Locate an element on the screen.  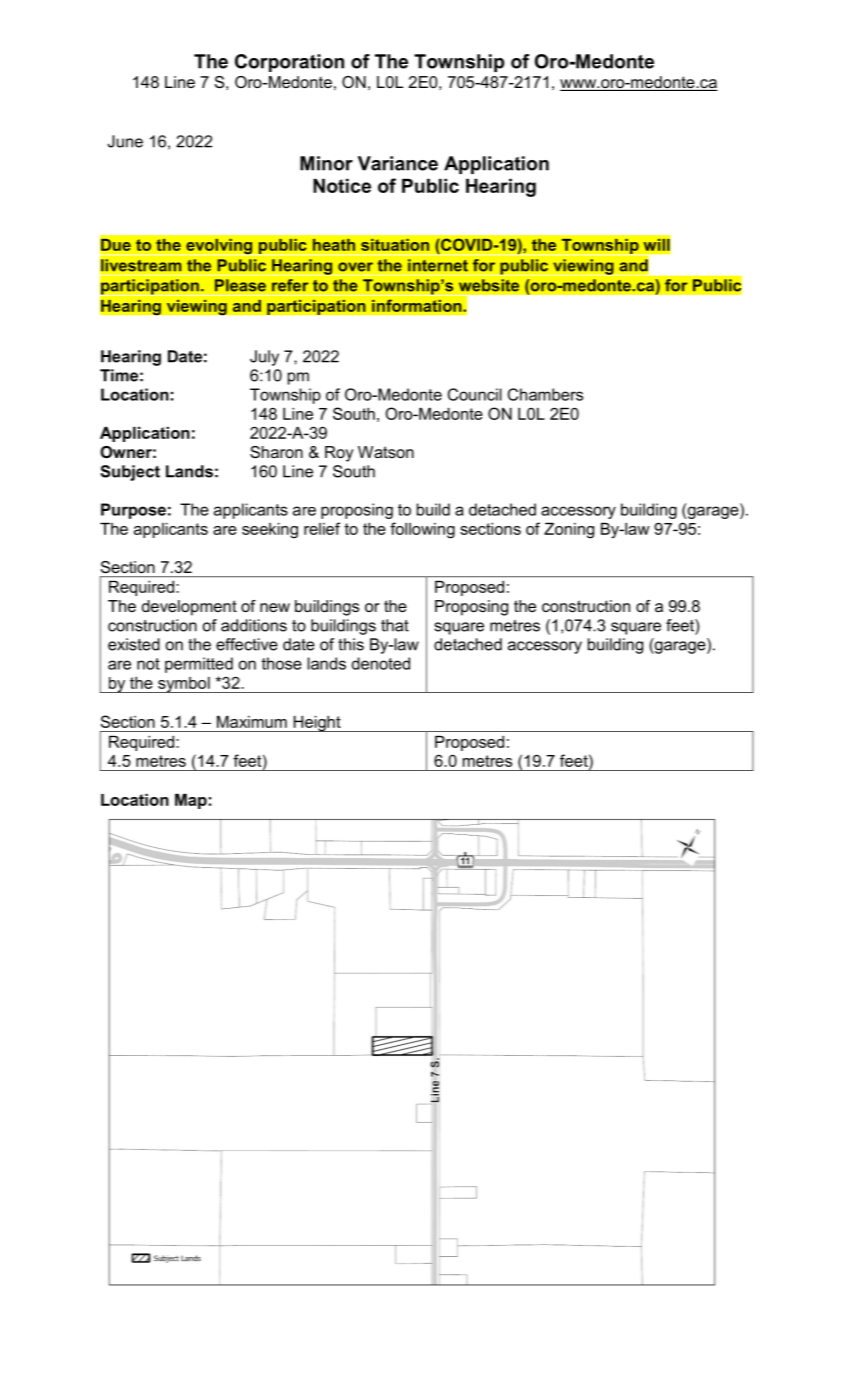
June is located at coordinates (125, 141).
